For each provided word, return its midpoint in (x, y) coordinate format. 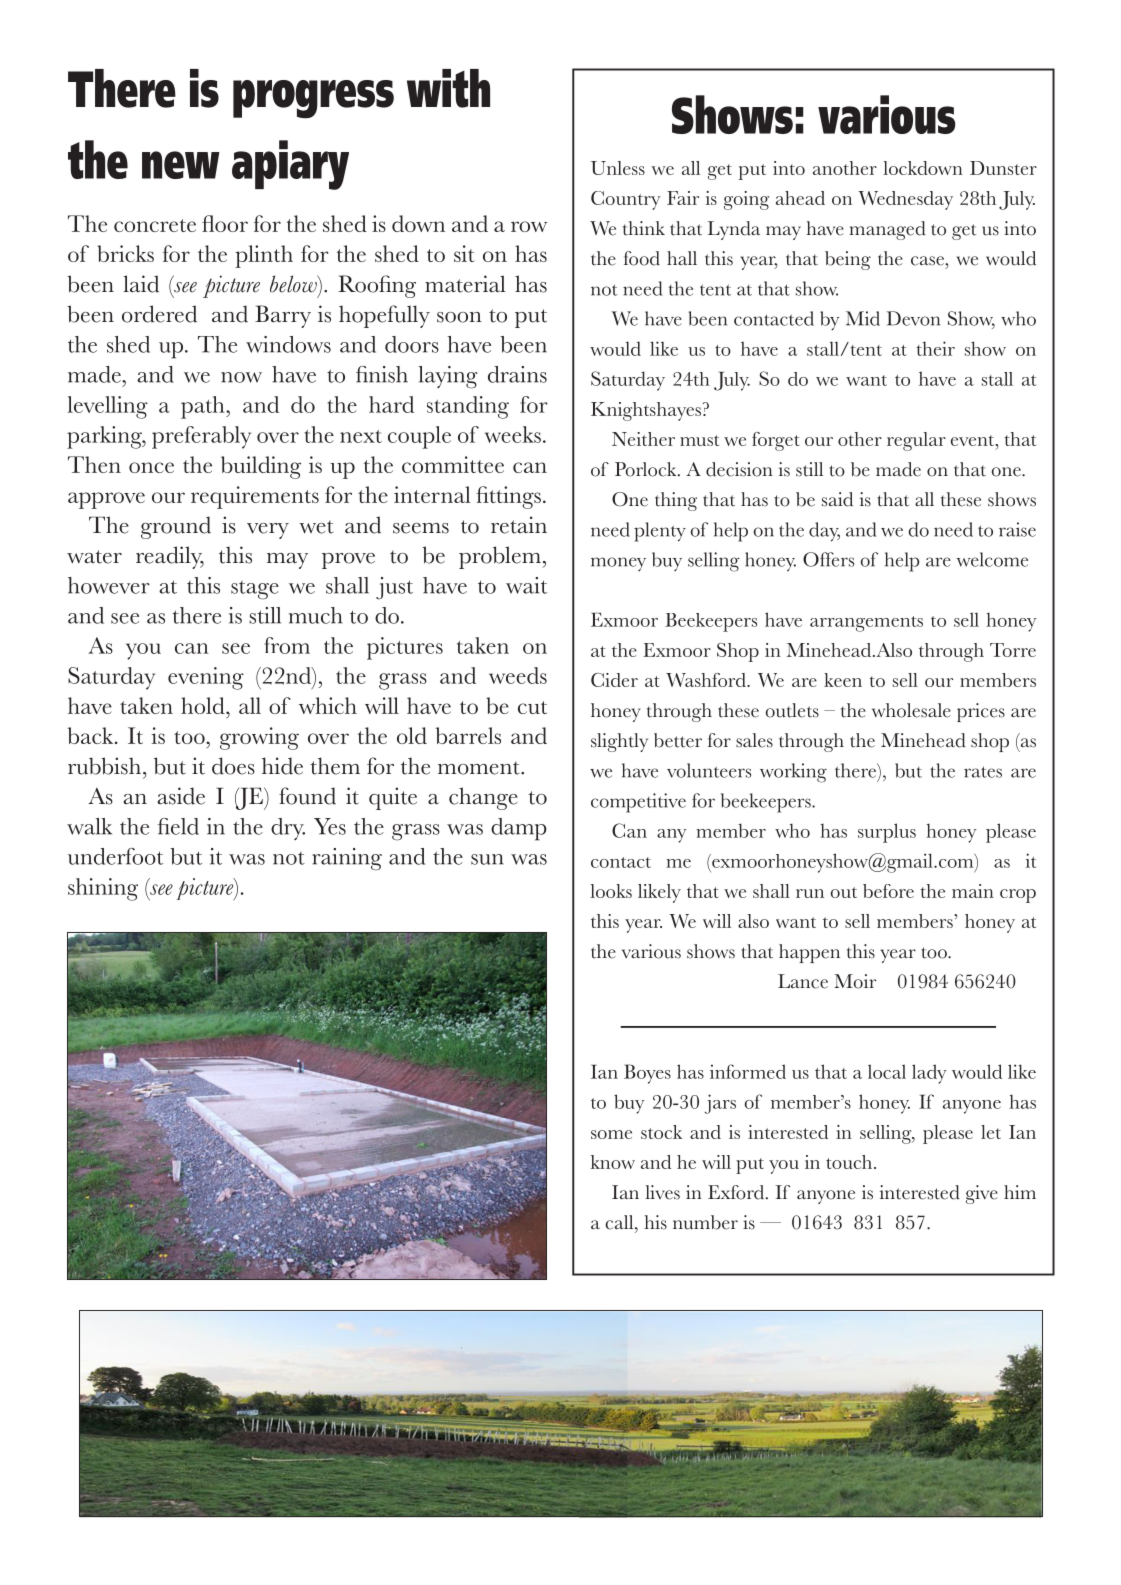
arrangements (866, 624)
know (612, 1162)
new (181, 165)
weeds (518, 675)
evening (206, 678)
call (620, 1222)
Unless (618, 168)
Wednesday (905, 200)
